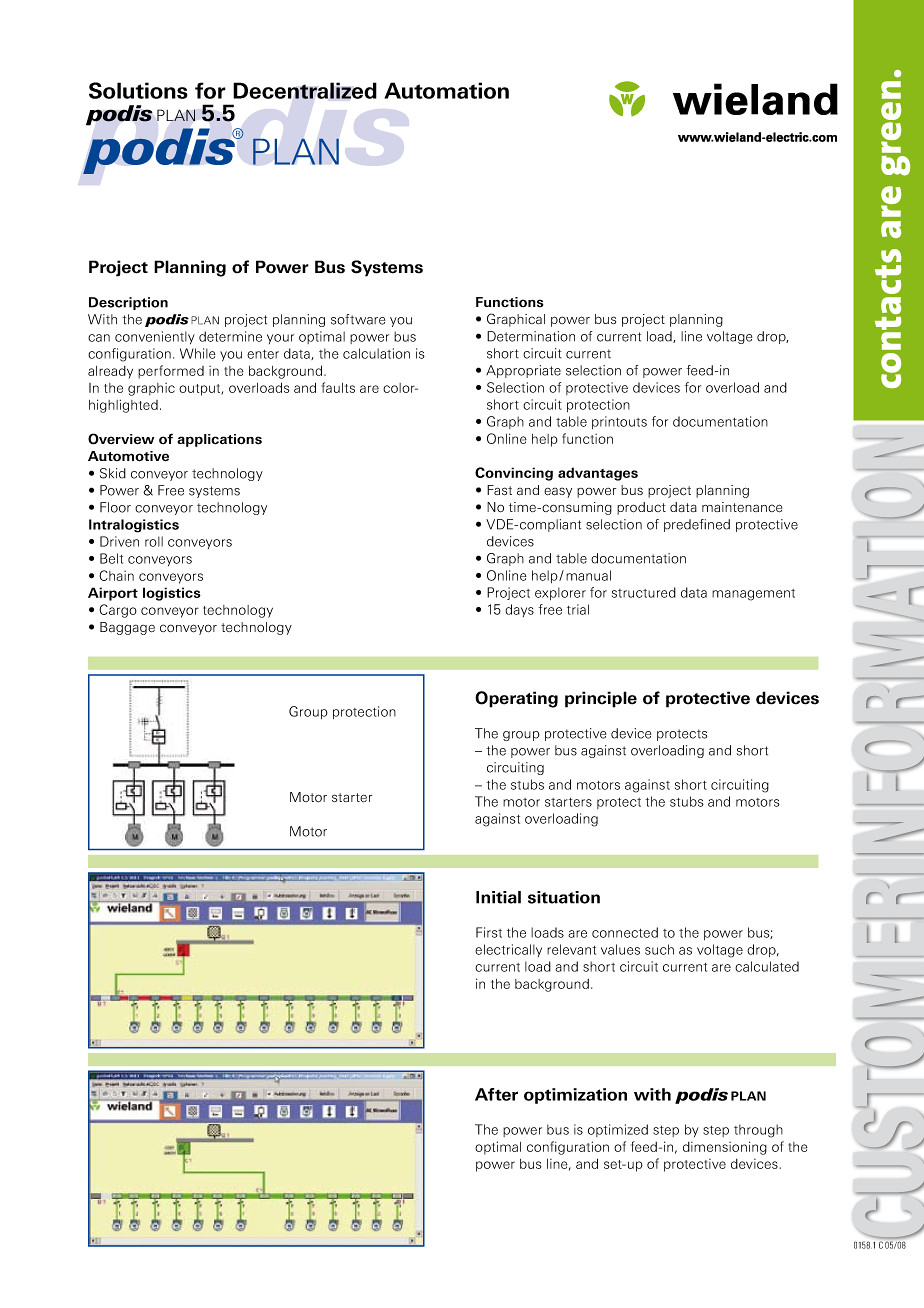 This screenshot has height=1308, width=924. Describe the element at coordinates (531, 336) in the screenshot. I see `Determination` at that location.
